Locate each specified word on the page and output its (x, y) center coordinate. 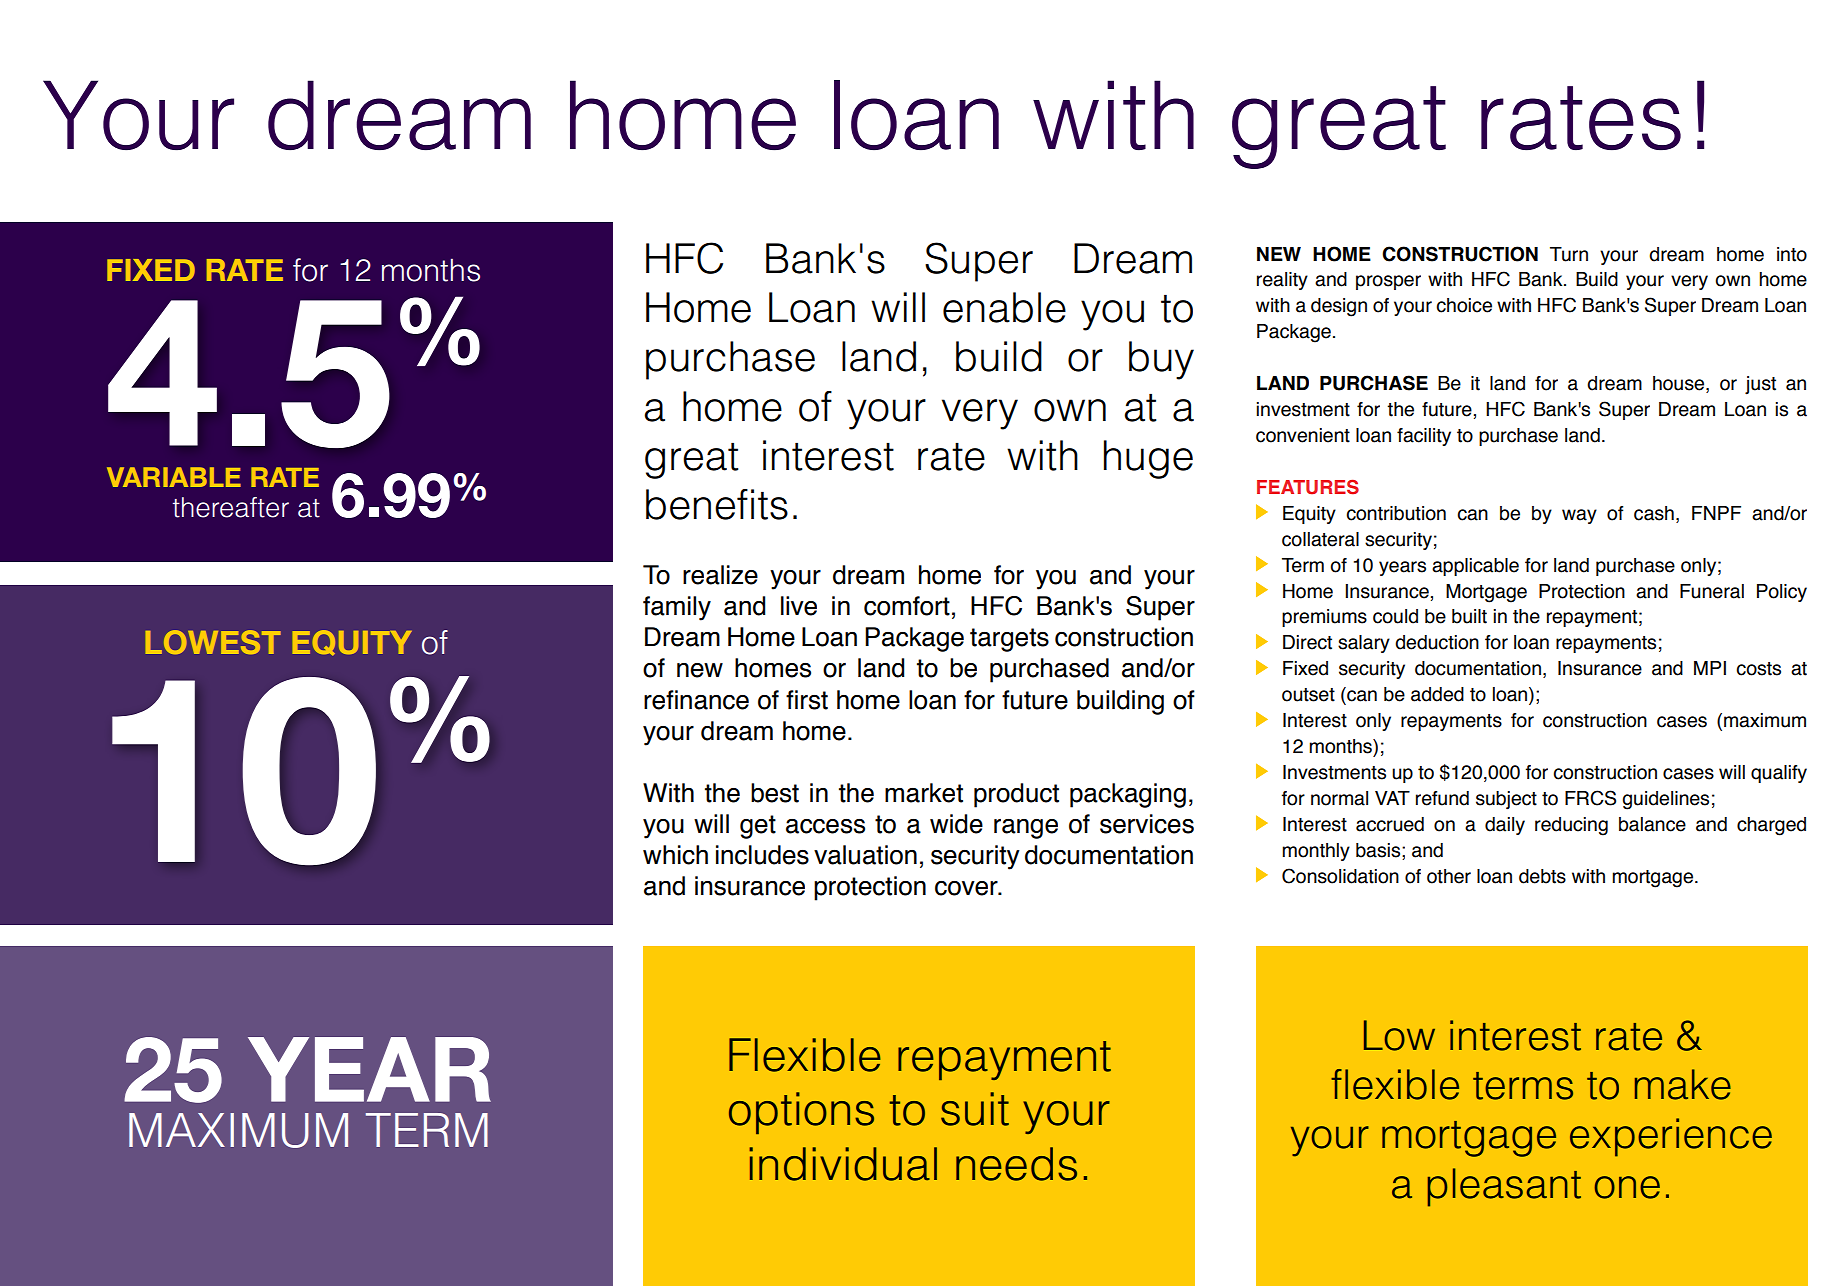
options (801, 1113)
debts (1542, 876)
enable (1004, 307)
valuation (865, 855)
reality (1282, 281)
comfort (907, 606)
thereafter (231, 507)
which (675, 855)
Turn (1569, 254)
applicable (1475, 567)
